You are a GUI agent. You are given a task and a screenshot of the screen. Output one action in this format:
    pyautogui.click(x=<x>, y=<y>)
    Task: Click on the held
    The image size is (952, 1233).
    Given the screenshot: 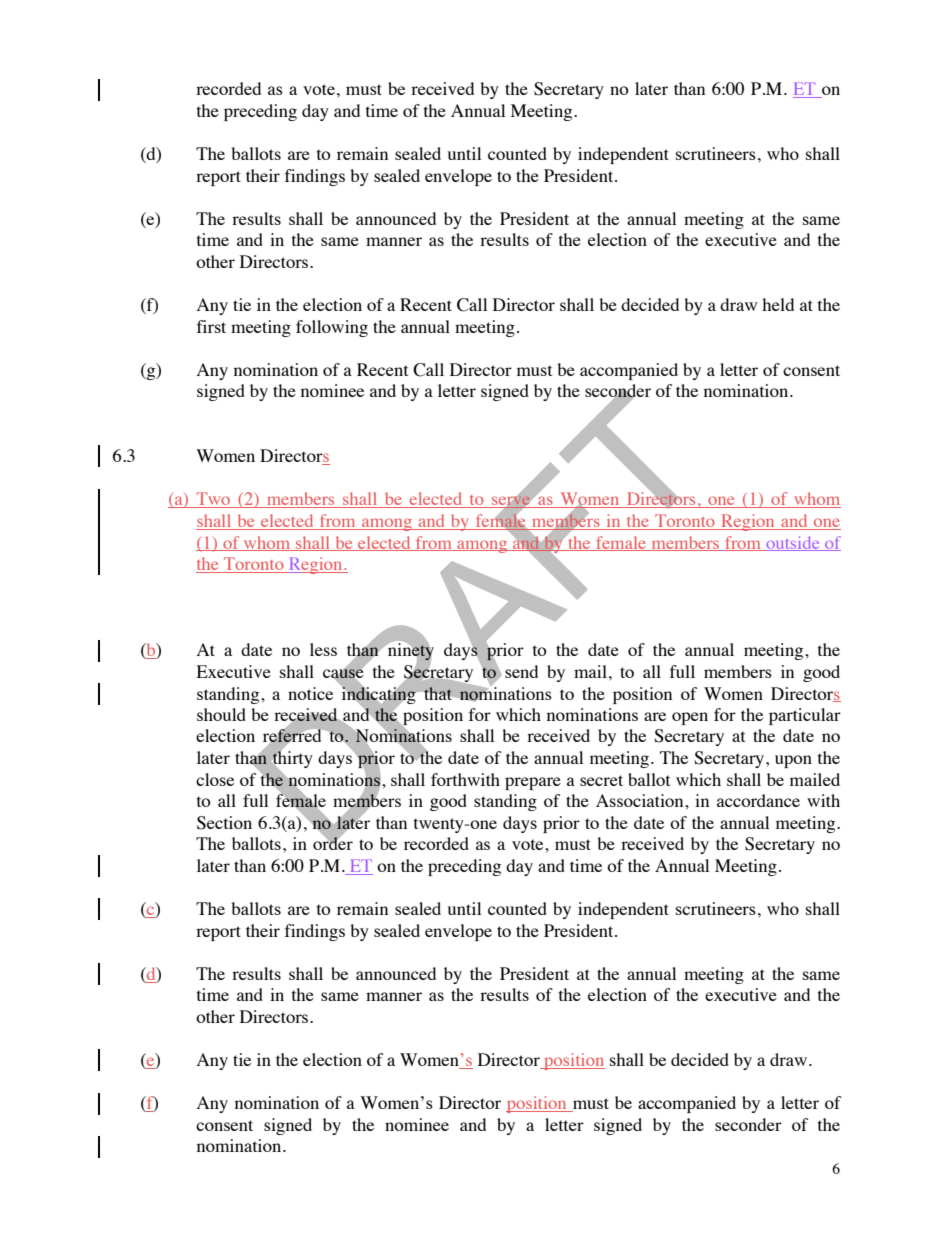 What is the action you would take?
    pyautogui.click(x=778, y=304)
